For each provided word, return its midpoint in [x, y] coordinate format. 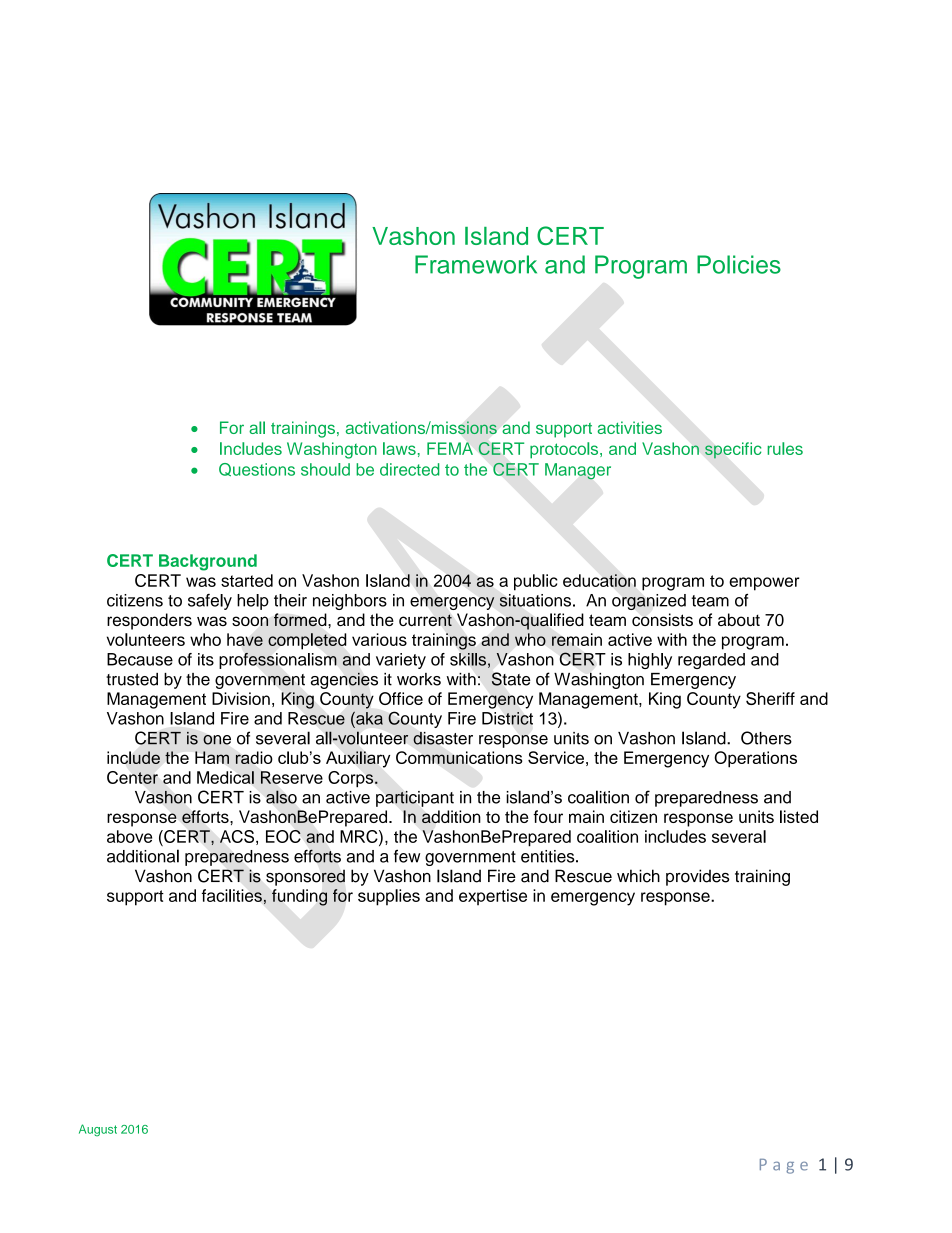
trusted [132, 679]
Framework [476, 264]
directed [409, 469]
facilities [232, 895]
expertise [493, 897]
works [419, 679]
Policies [739, 264]
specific [733, 450]
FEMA [450, 448]
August [98, 1130]
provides [697, 877]
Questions [257, 470]
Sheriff [770, 698]
